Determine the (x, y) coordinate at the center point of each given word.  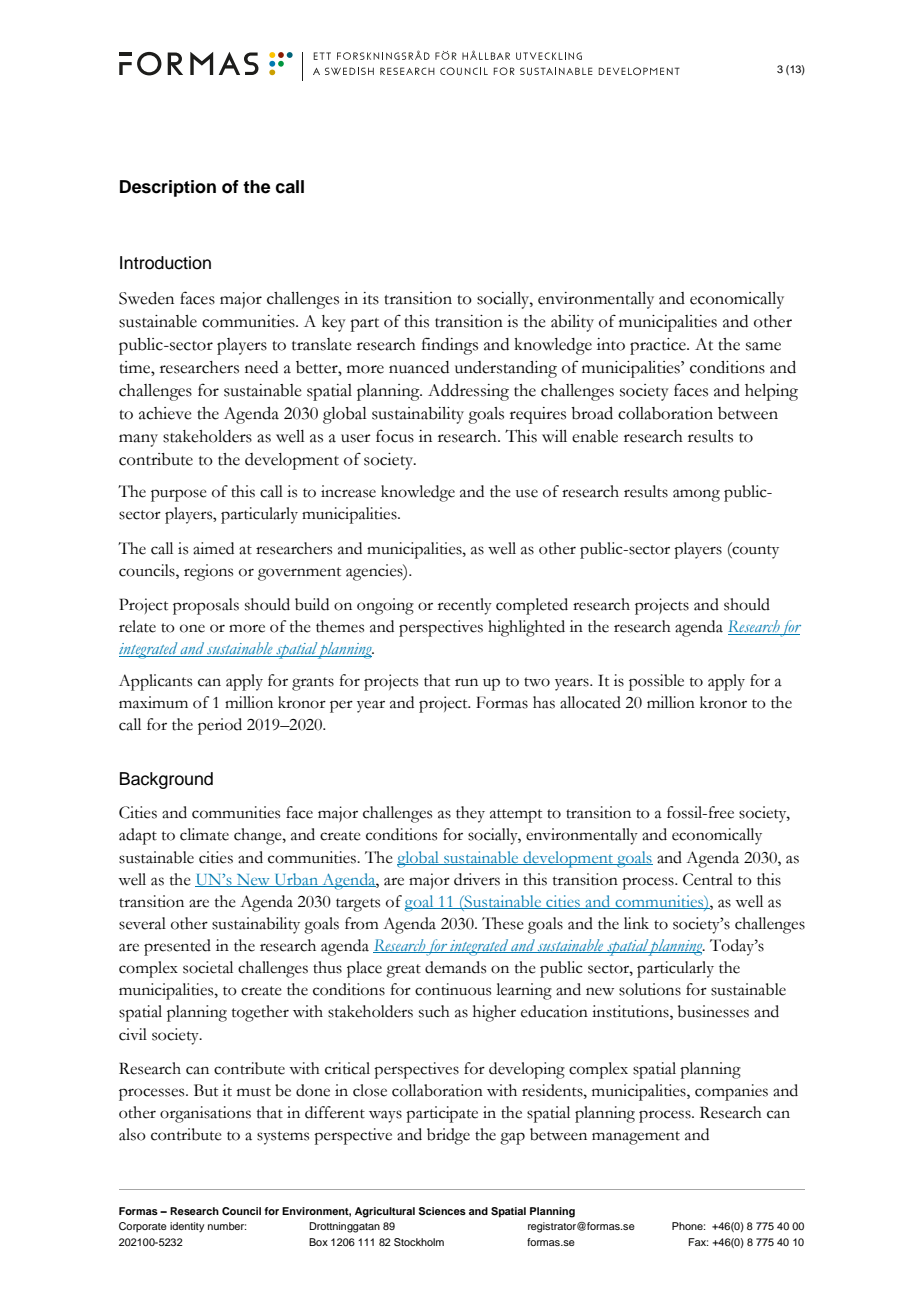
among (696, 495)
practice (659, 346)
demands (455, 967)
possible (656, 682)
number (227, 1226)
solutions (650, 989)
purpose (178, 495)
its (371, 298)
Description (168, 188)
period (220, 726)
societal (208, 967)
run (466, 682)
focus (395, 436)
